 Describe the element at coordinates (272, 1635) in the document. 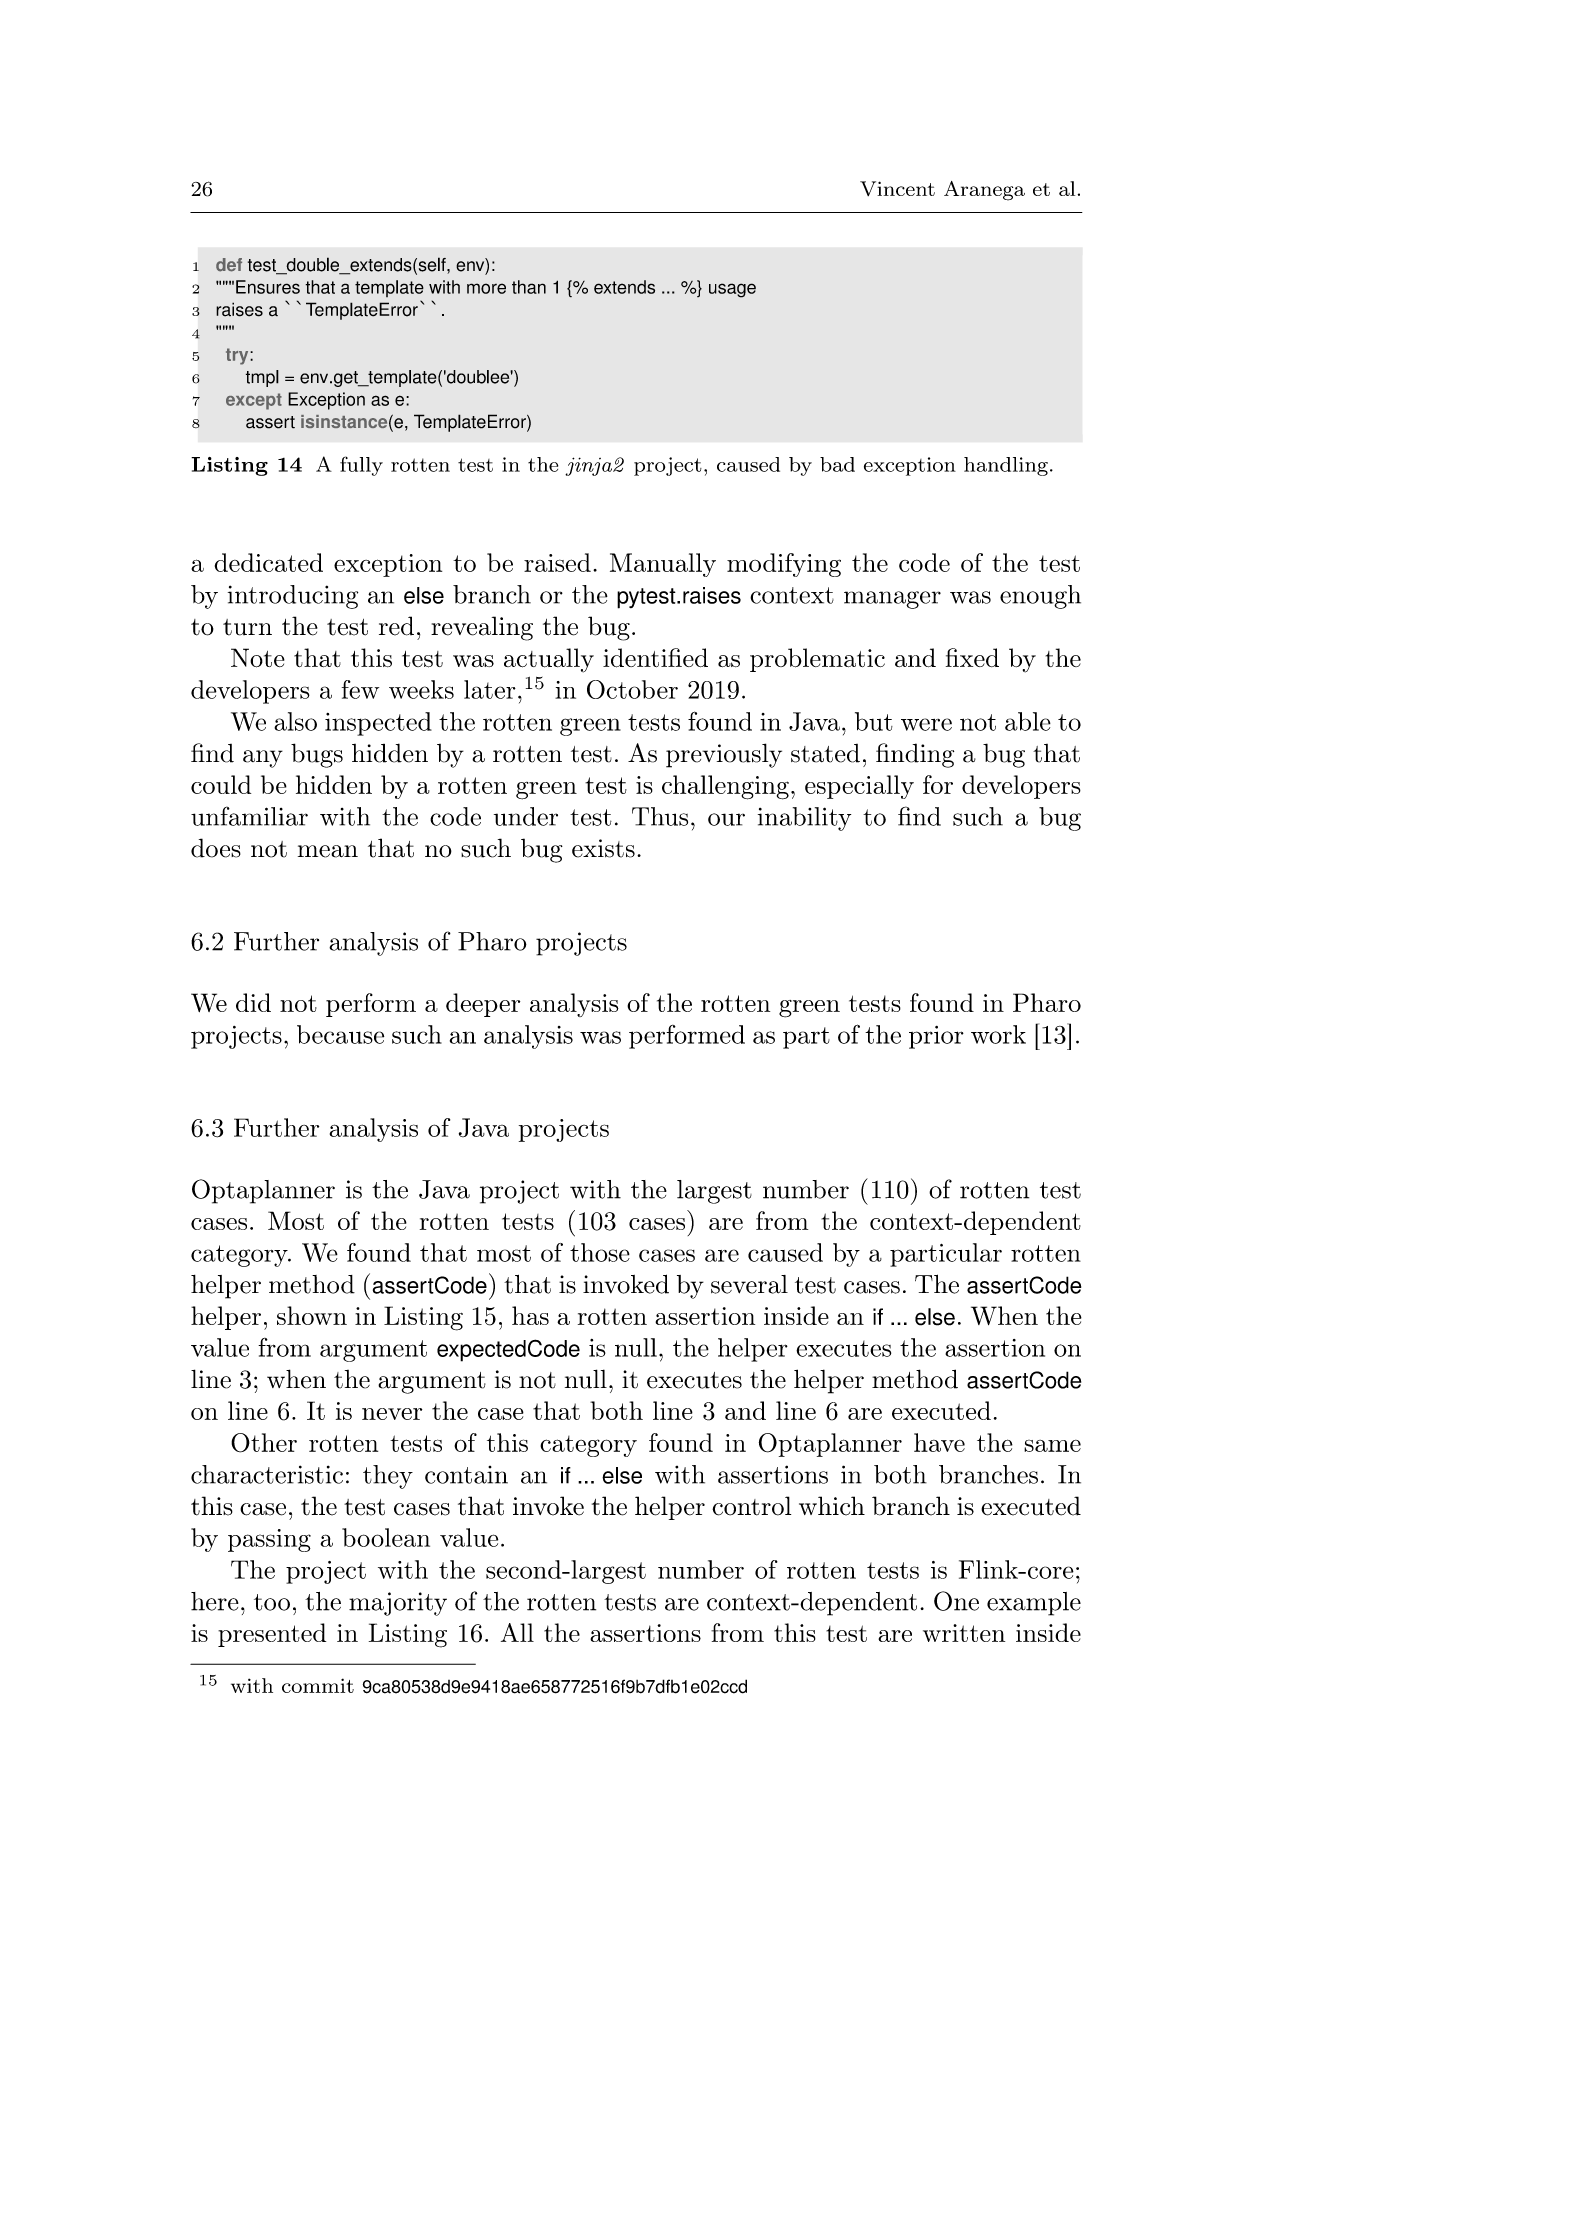

I see `presented` at that location.
